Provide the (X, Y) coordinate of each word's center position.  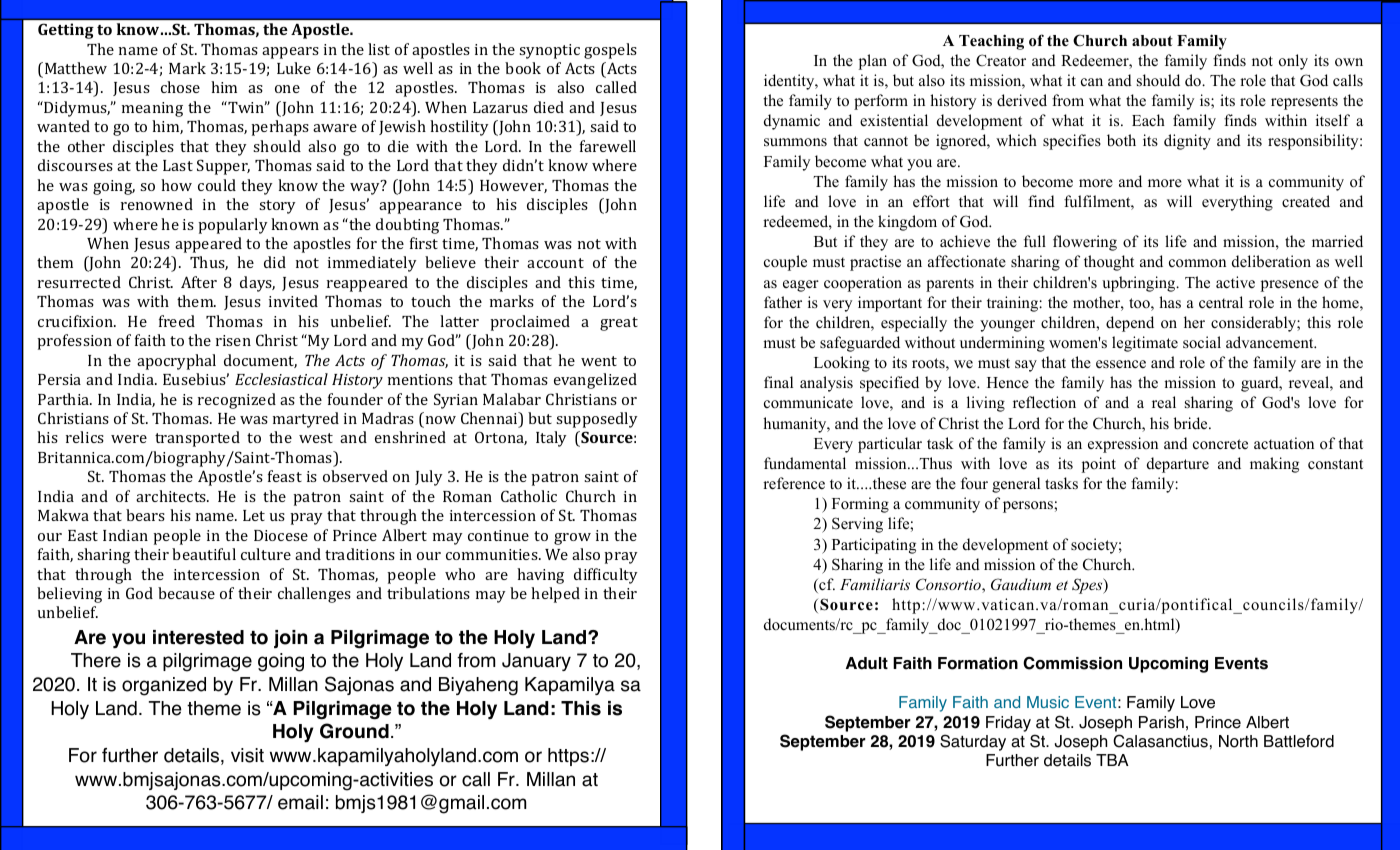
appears (290, 53)
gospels (610, 51)
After (199, 282)
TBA (1112, 760)
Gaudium (1021, 584)
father (783, 302)
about (1152, 41)
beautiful (204, 554)
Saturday (973, 742)
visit (247, 755)
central (1221, 302)
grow (572, 539)
